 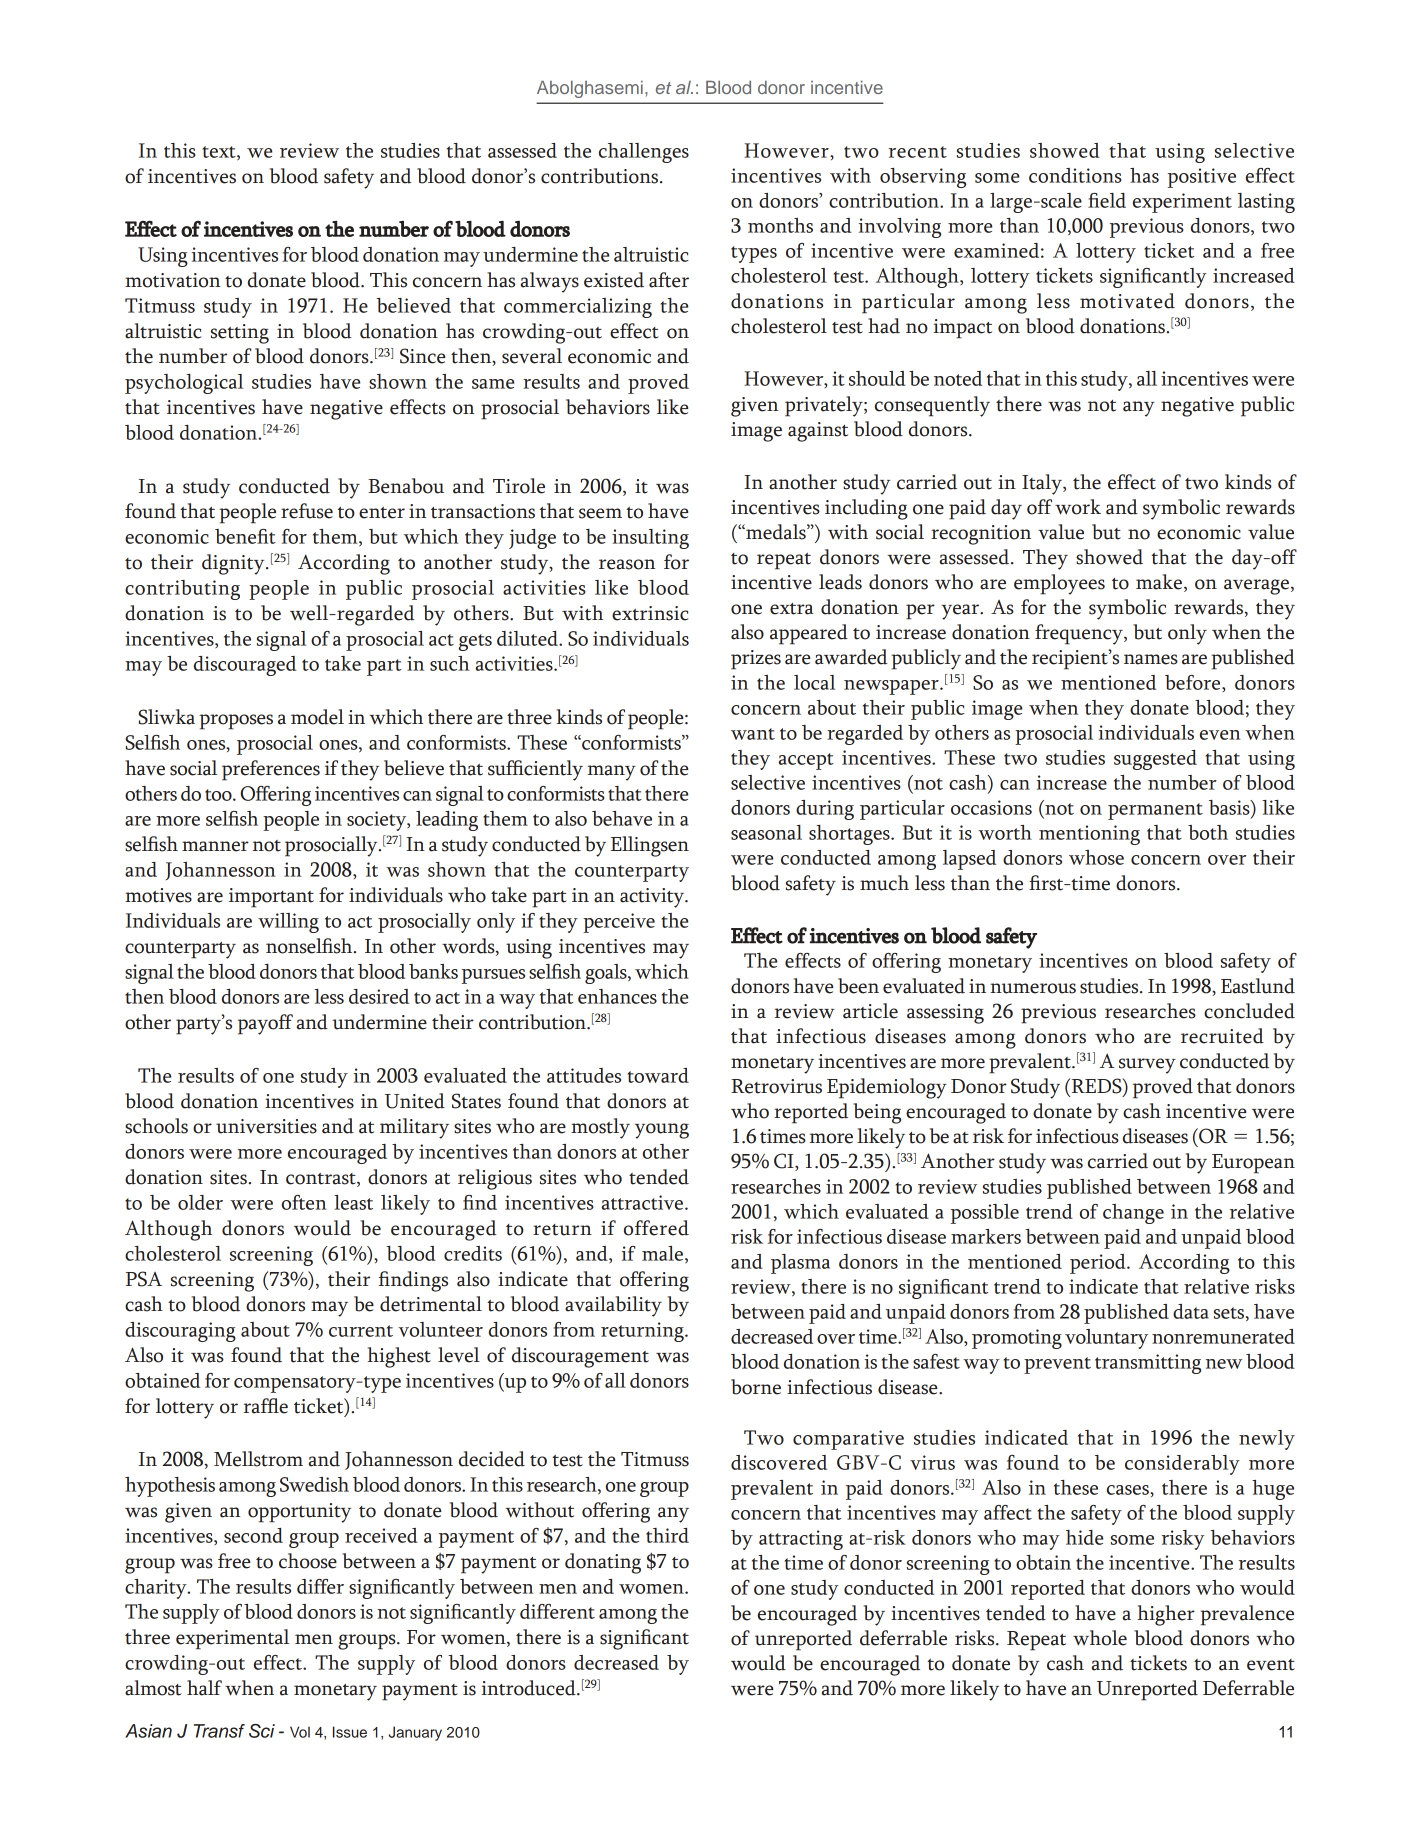 I want to click on make, so click(x=1159, y=582).
